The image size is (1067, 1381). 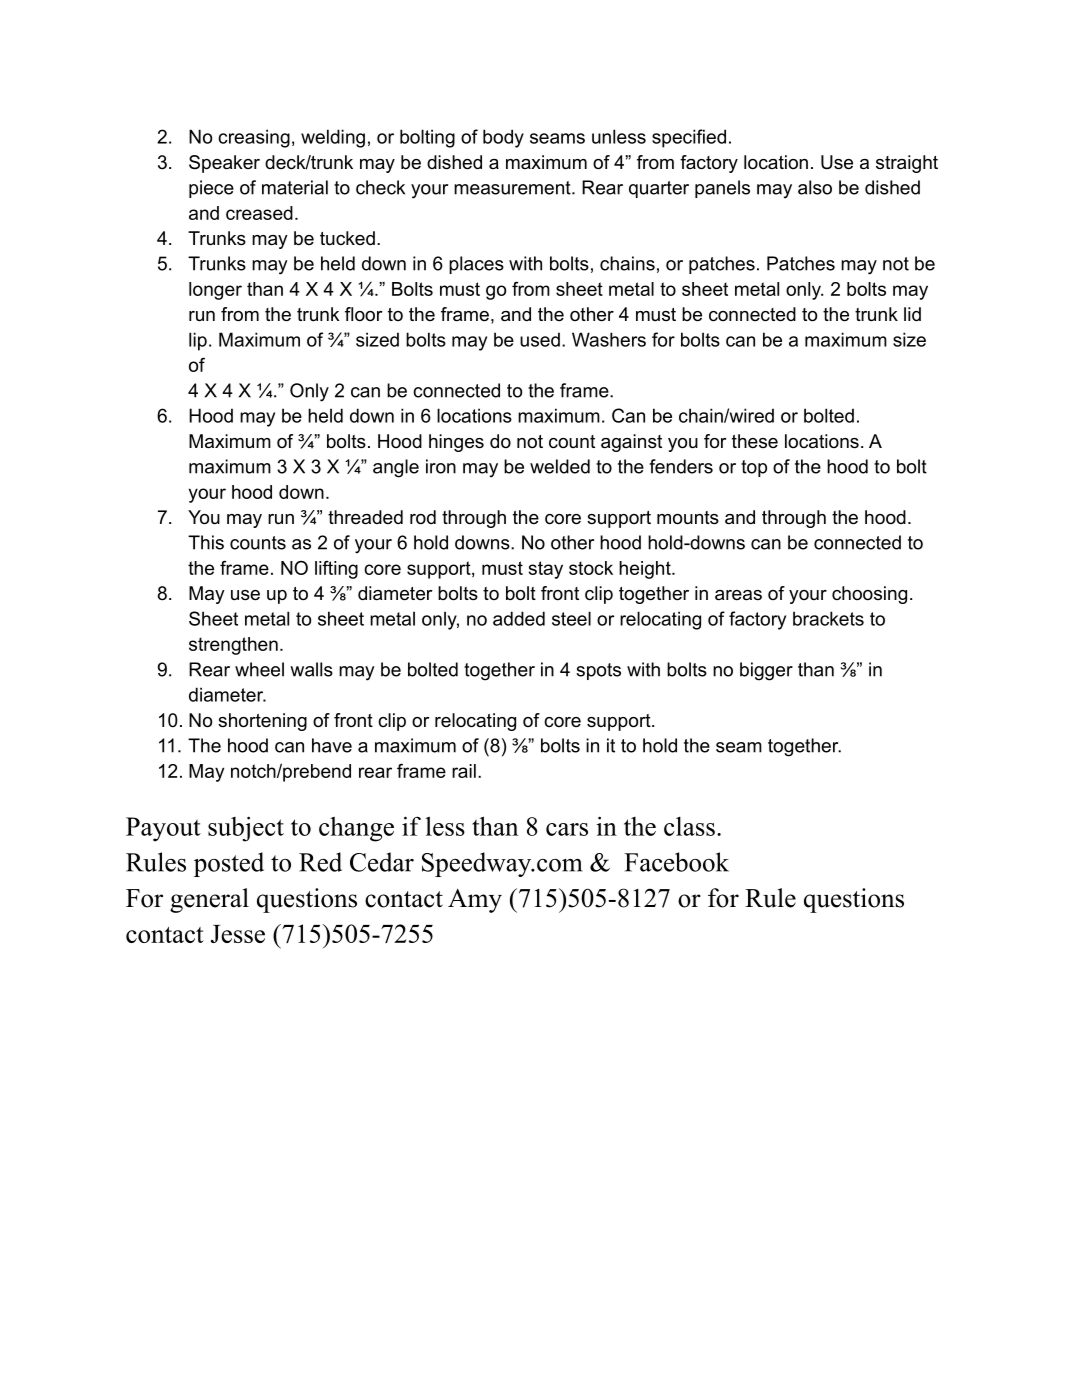 I want to click on also, so click(x=815, y=187).
